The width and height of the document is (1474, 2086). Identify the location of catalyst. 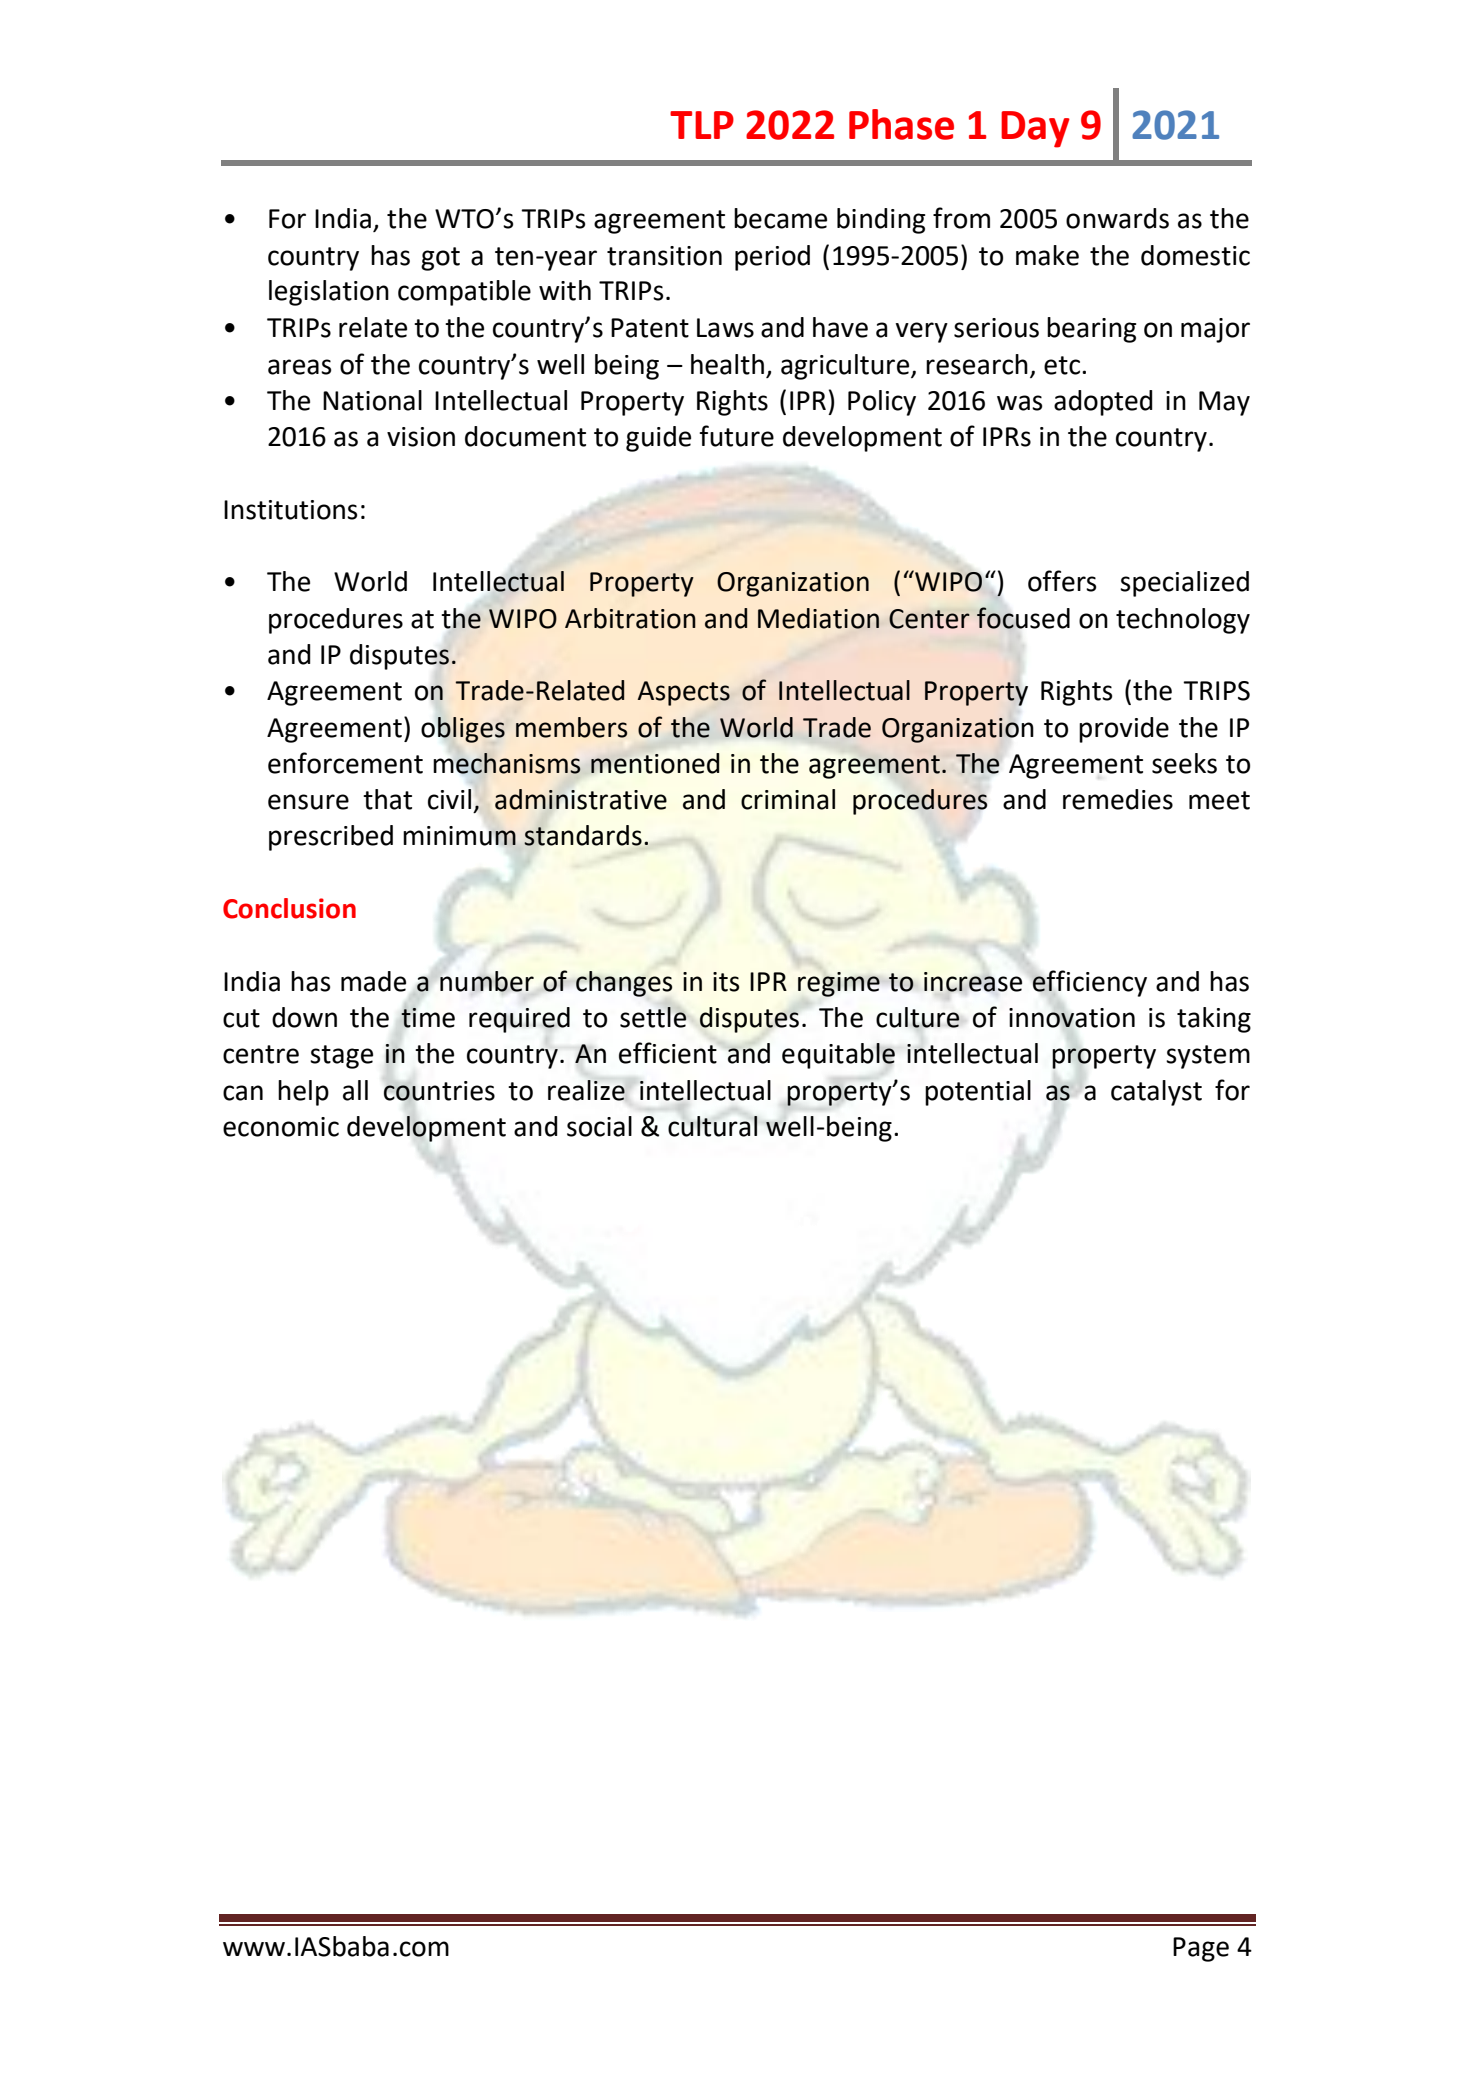
(1156, 1093).
